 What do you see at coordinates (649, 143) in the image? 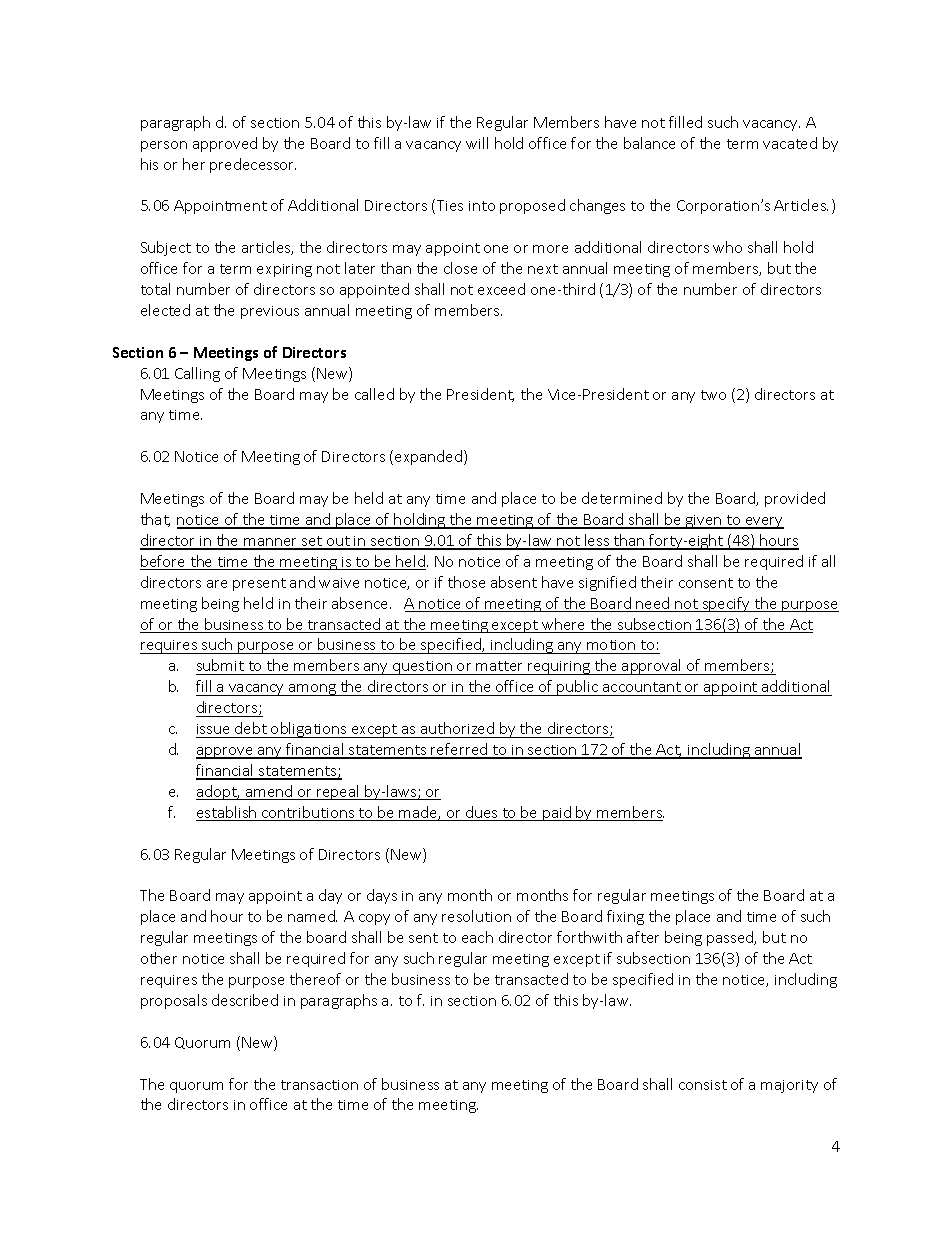
I see `balance` at bounding box center [649, 143].
